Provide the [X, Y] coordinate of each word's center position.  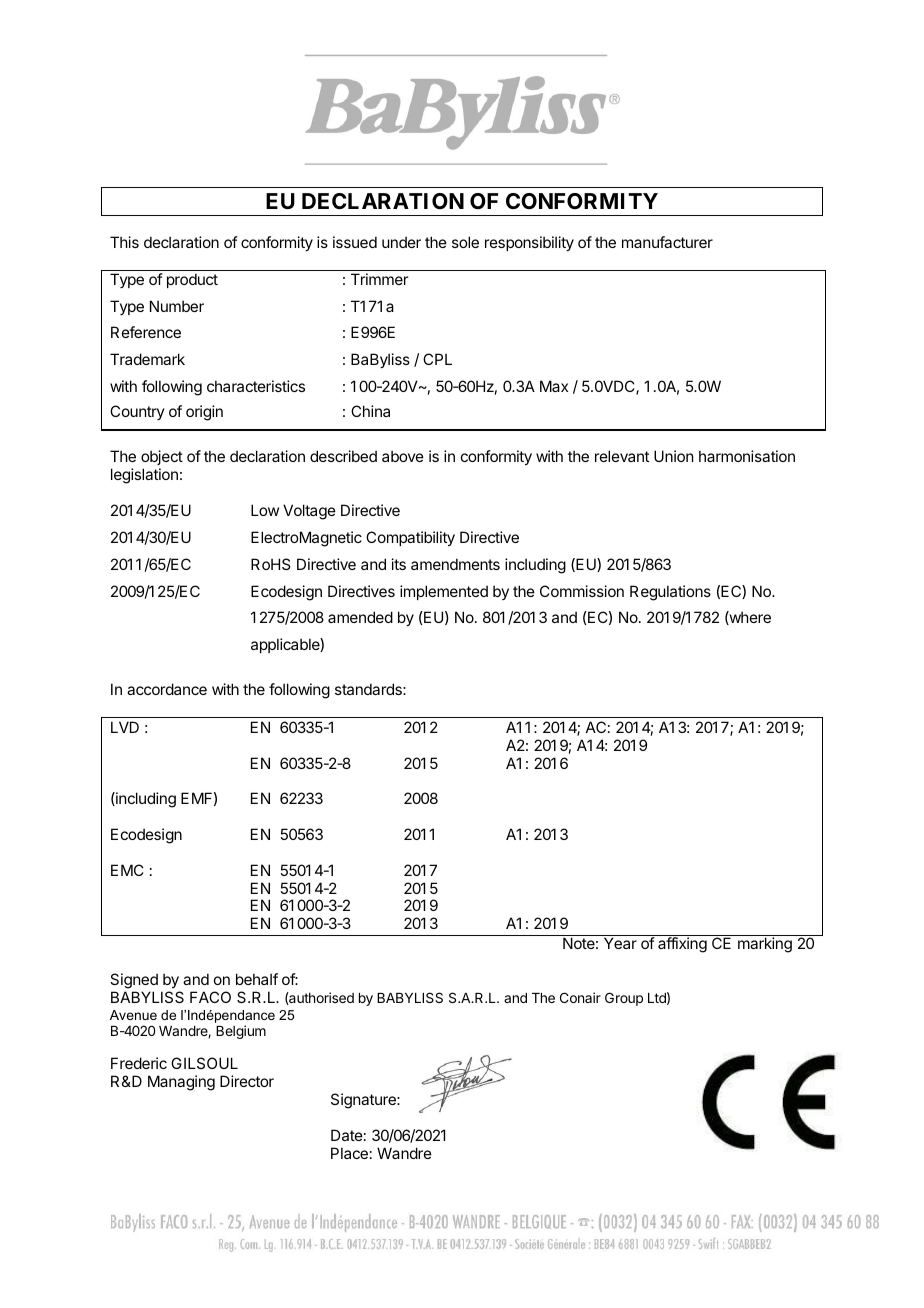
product [192, 280]
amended [360, 617]
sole [465, 242]
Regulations [670, 593]
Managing [181, 1083]
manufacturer [667, 242]
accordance [167, 689]
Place [349, 1153]
